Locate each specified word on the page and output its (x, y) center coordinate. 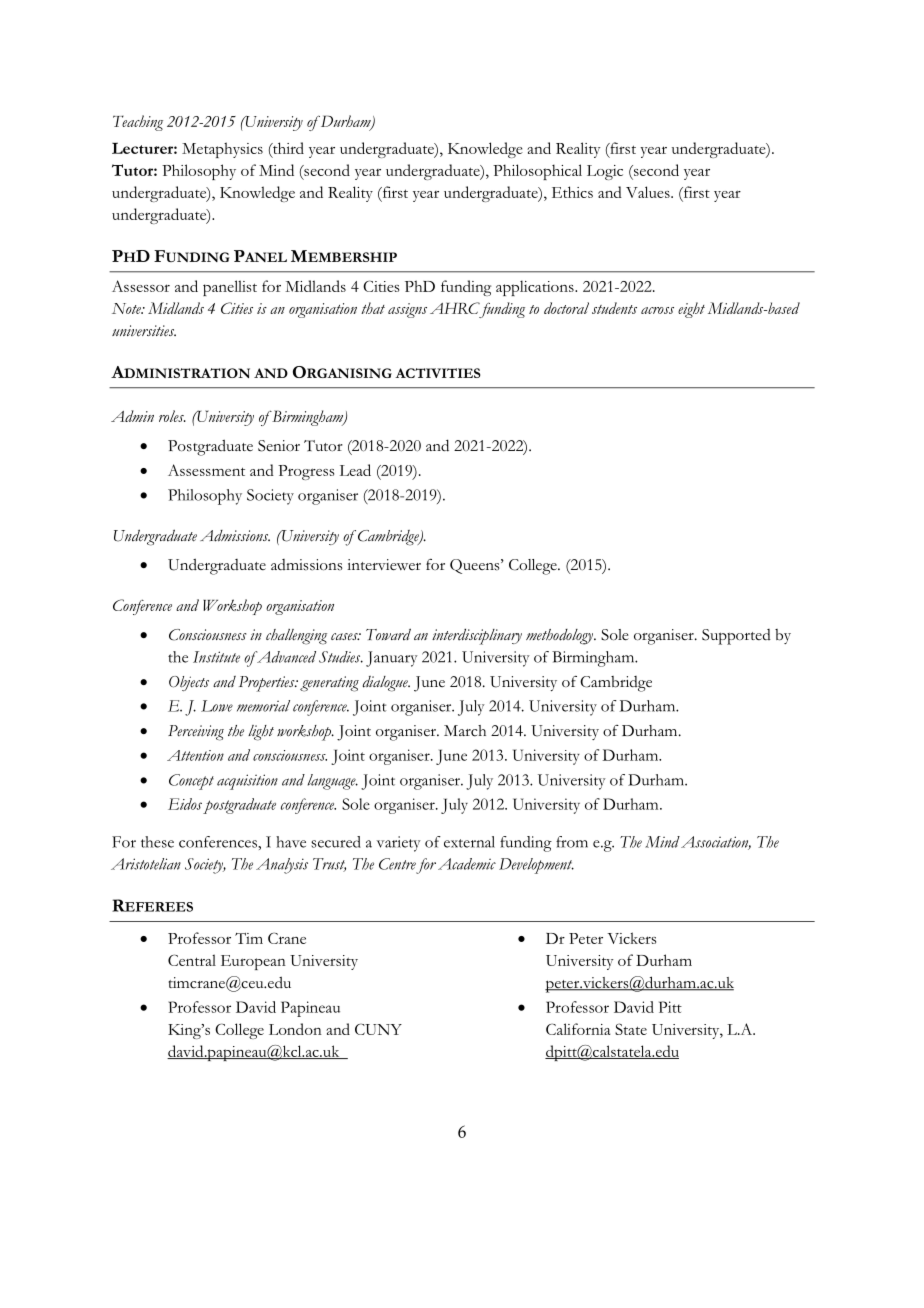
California (578, 1029)
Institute (216, 657)
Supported (736, 637)
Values (649, 192)
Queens (476, 566)
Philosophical (537, 172)
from (572, 842)
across (657, 310)
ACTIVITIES (437, 373)
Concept (191, 782)
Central (192, 960)
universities (144, 331)
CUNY (378, 1029)
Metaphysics (222, 150)
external (469, 842)
